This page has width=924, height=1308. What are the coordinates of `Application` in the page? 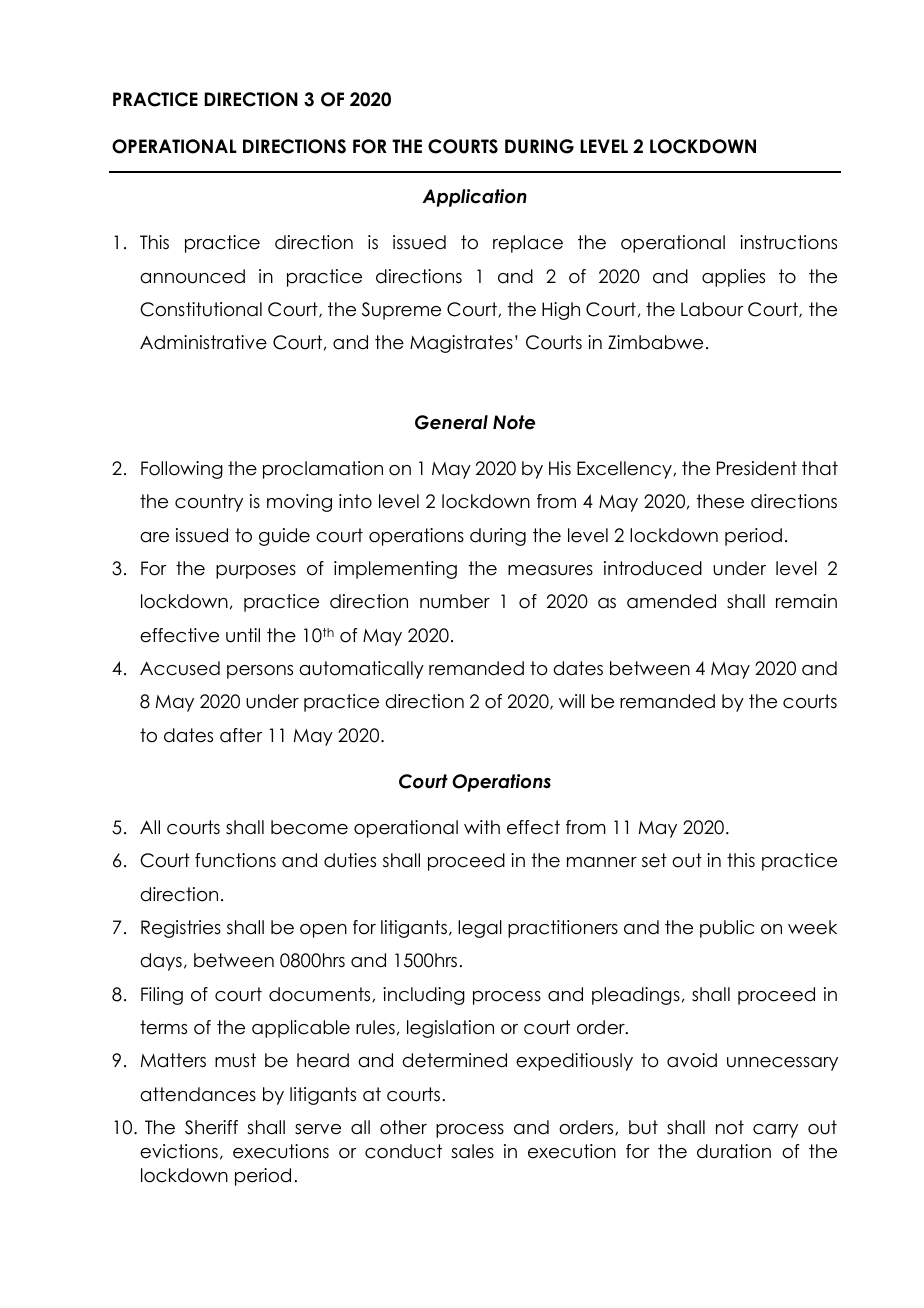 It's located at (474, 198).
